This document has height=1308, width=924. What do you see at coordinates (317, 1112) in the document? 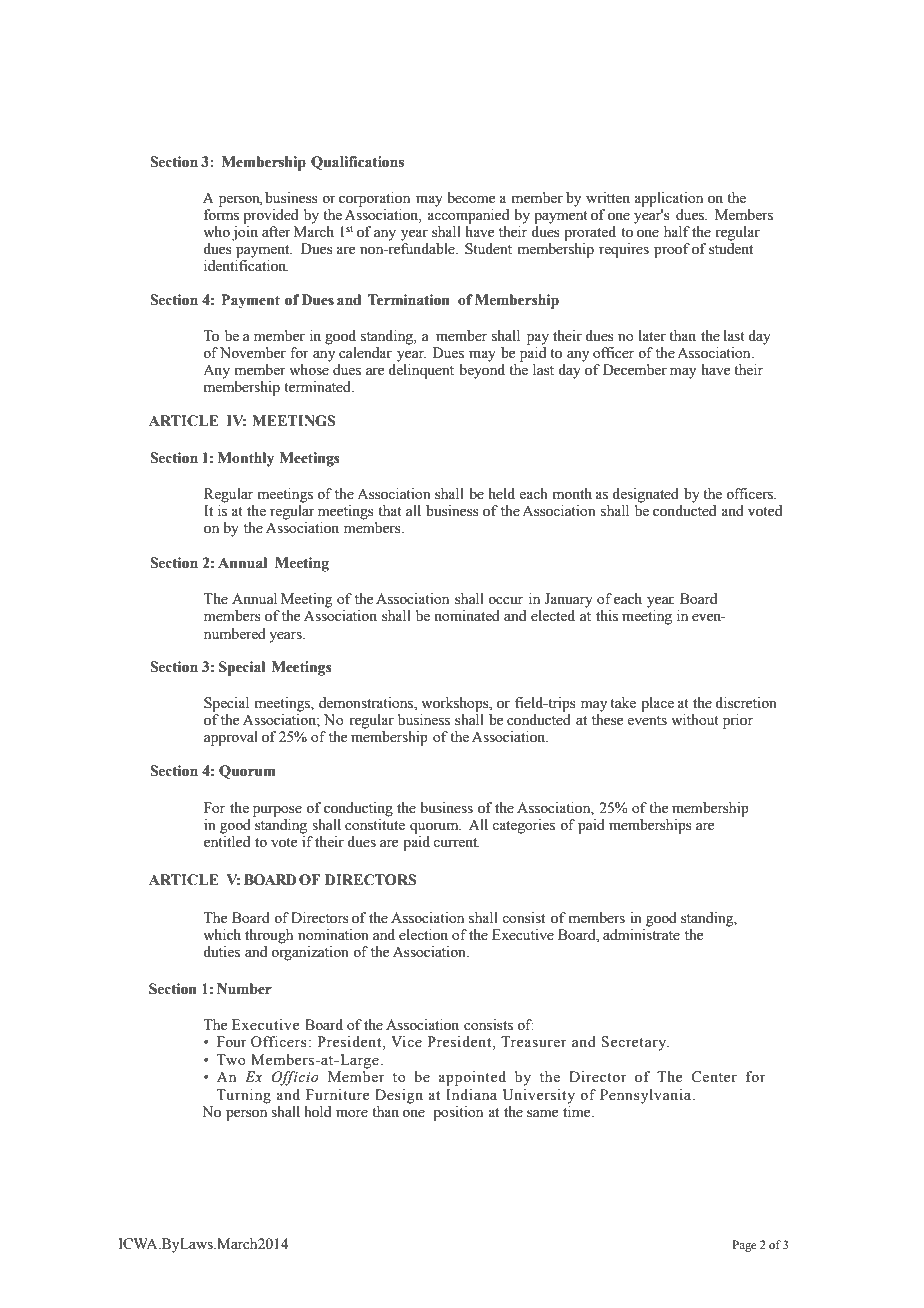
I see `hold` at bounding box center [317, 1112].
